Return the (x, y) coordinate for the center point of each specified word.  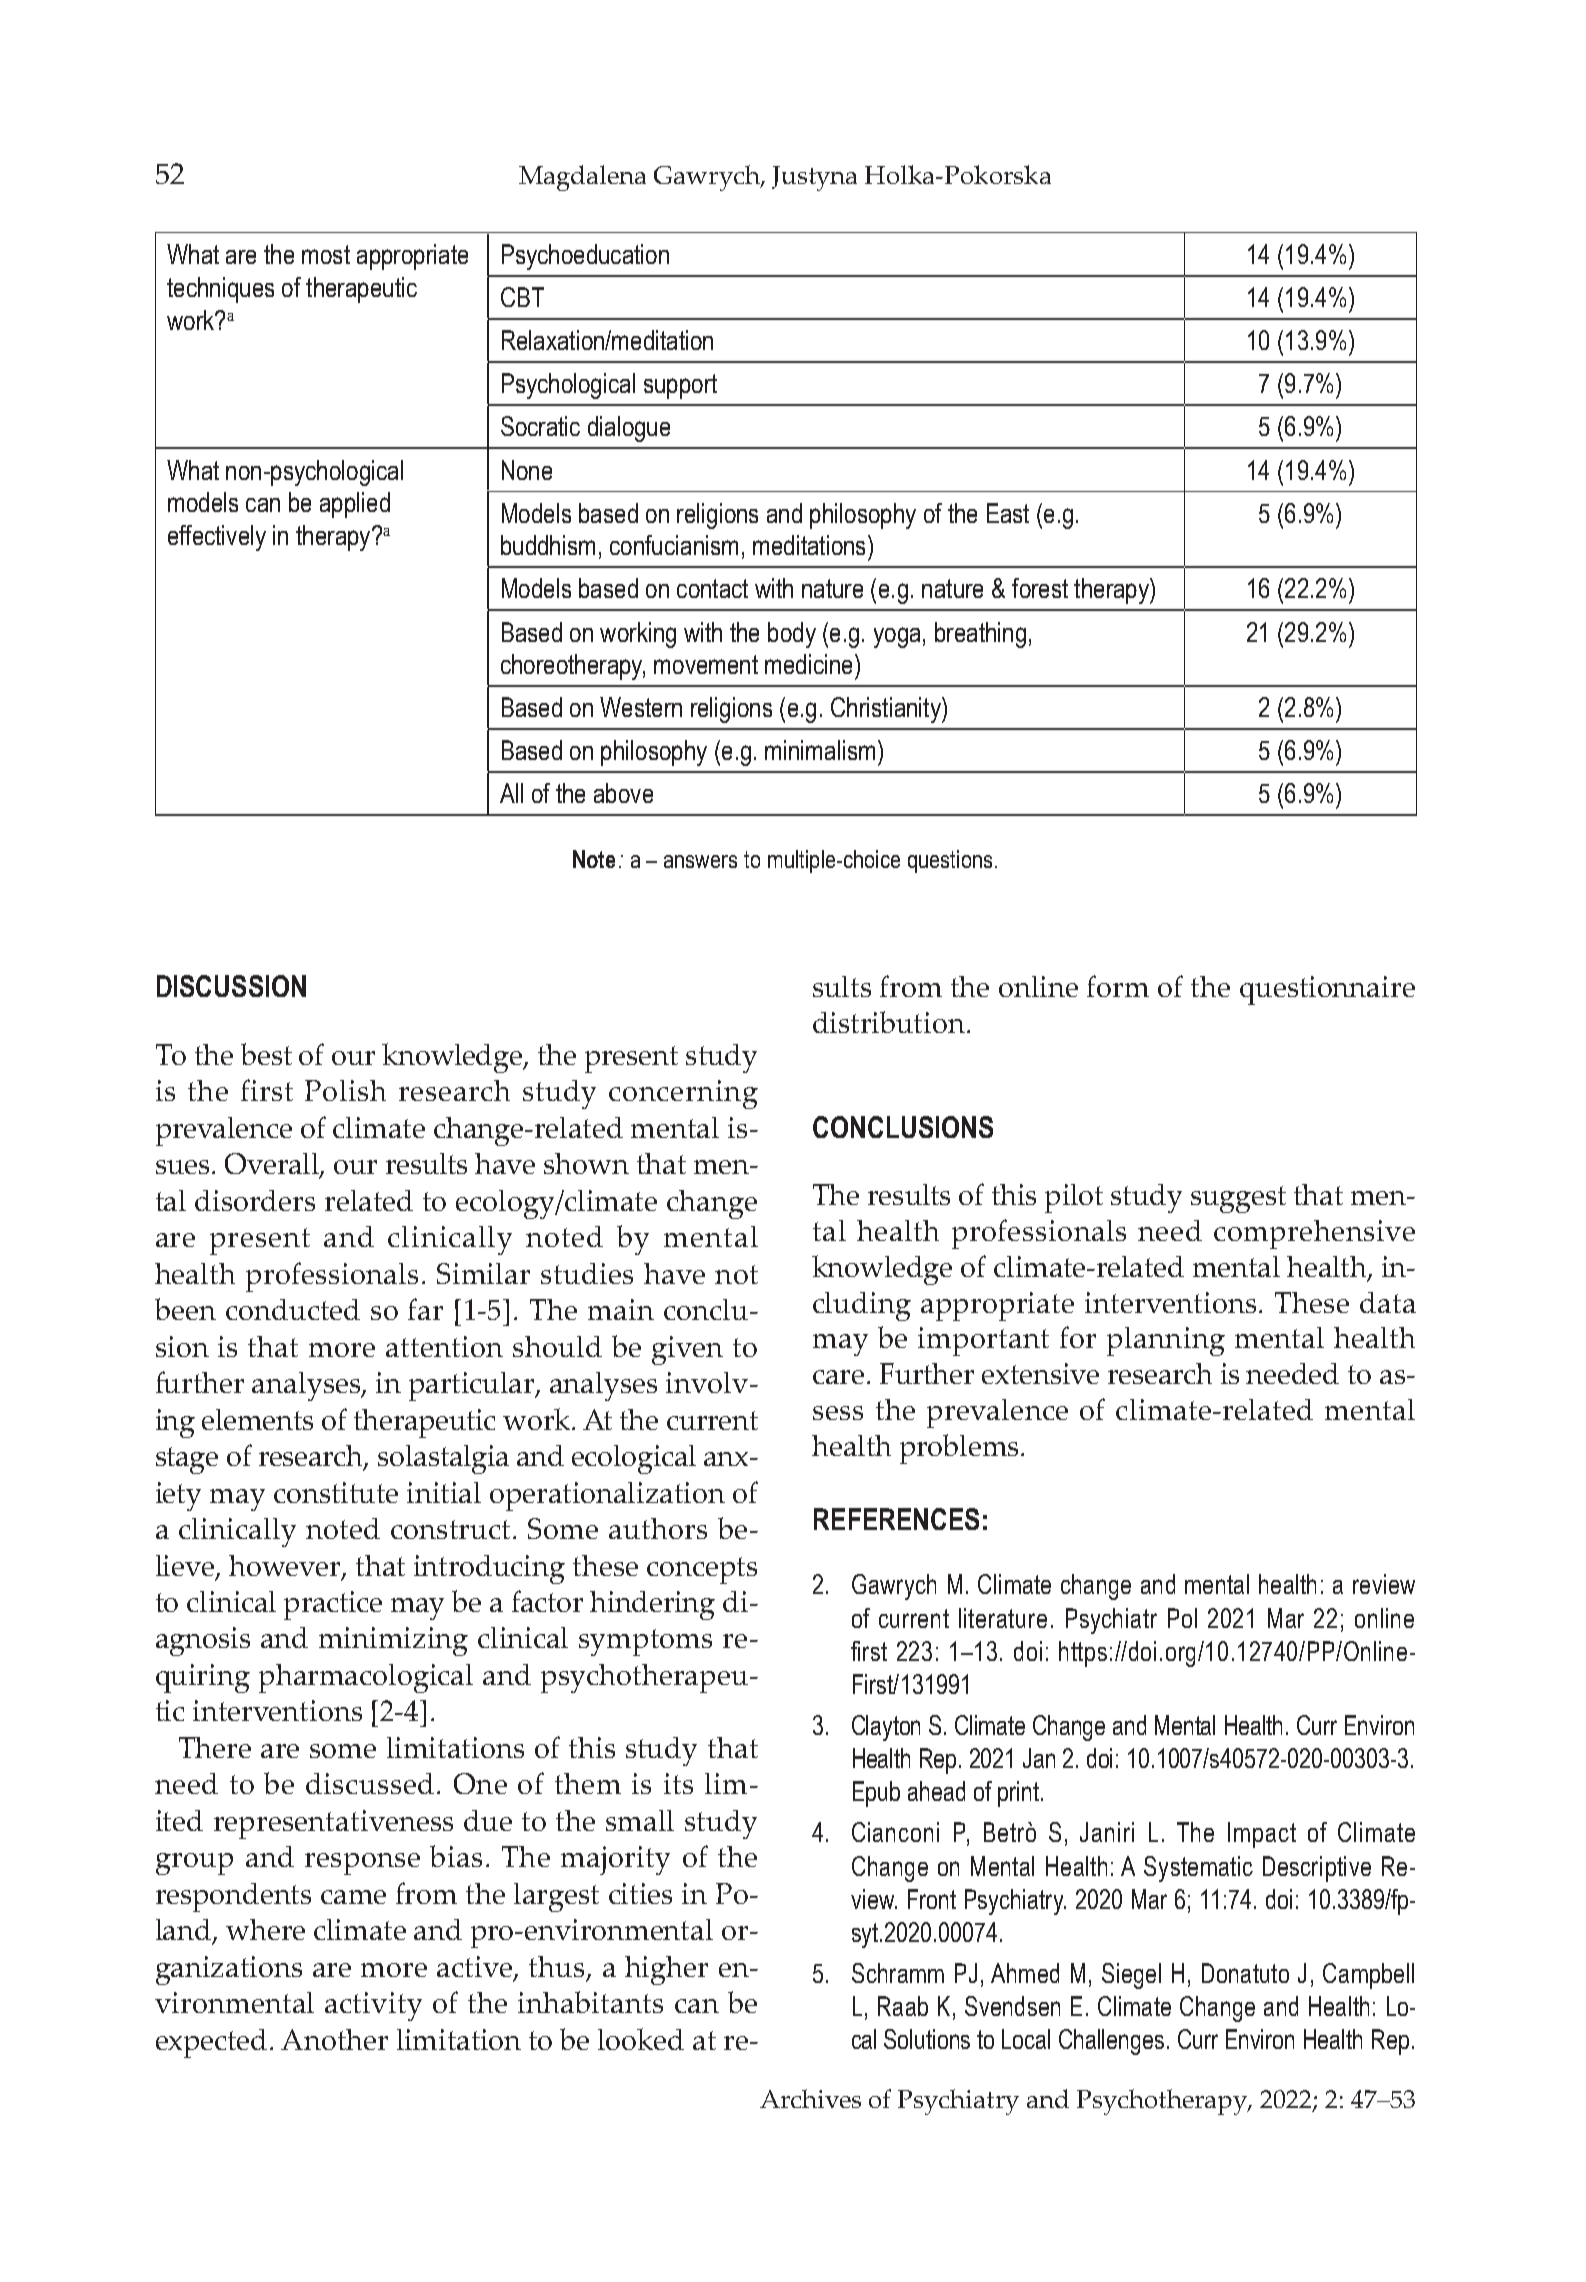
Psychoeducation (585, 257)
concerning (683, 1094)
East (1008, 513)
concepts (702, 1570)
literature (1003, 1618)
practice (333, 1605)
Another (334, 2039)
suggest (1238, 1199)
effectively (217, 538)
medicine (808, 664)
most (326, 254)
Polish (345, 1090)
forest (1040, 588)
